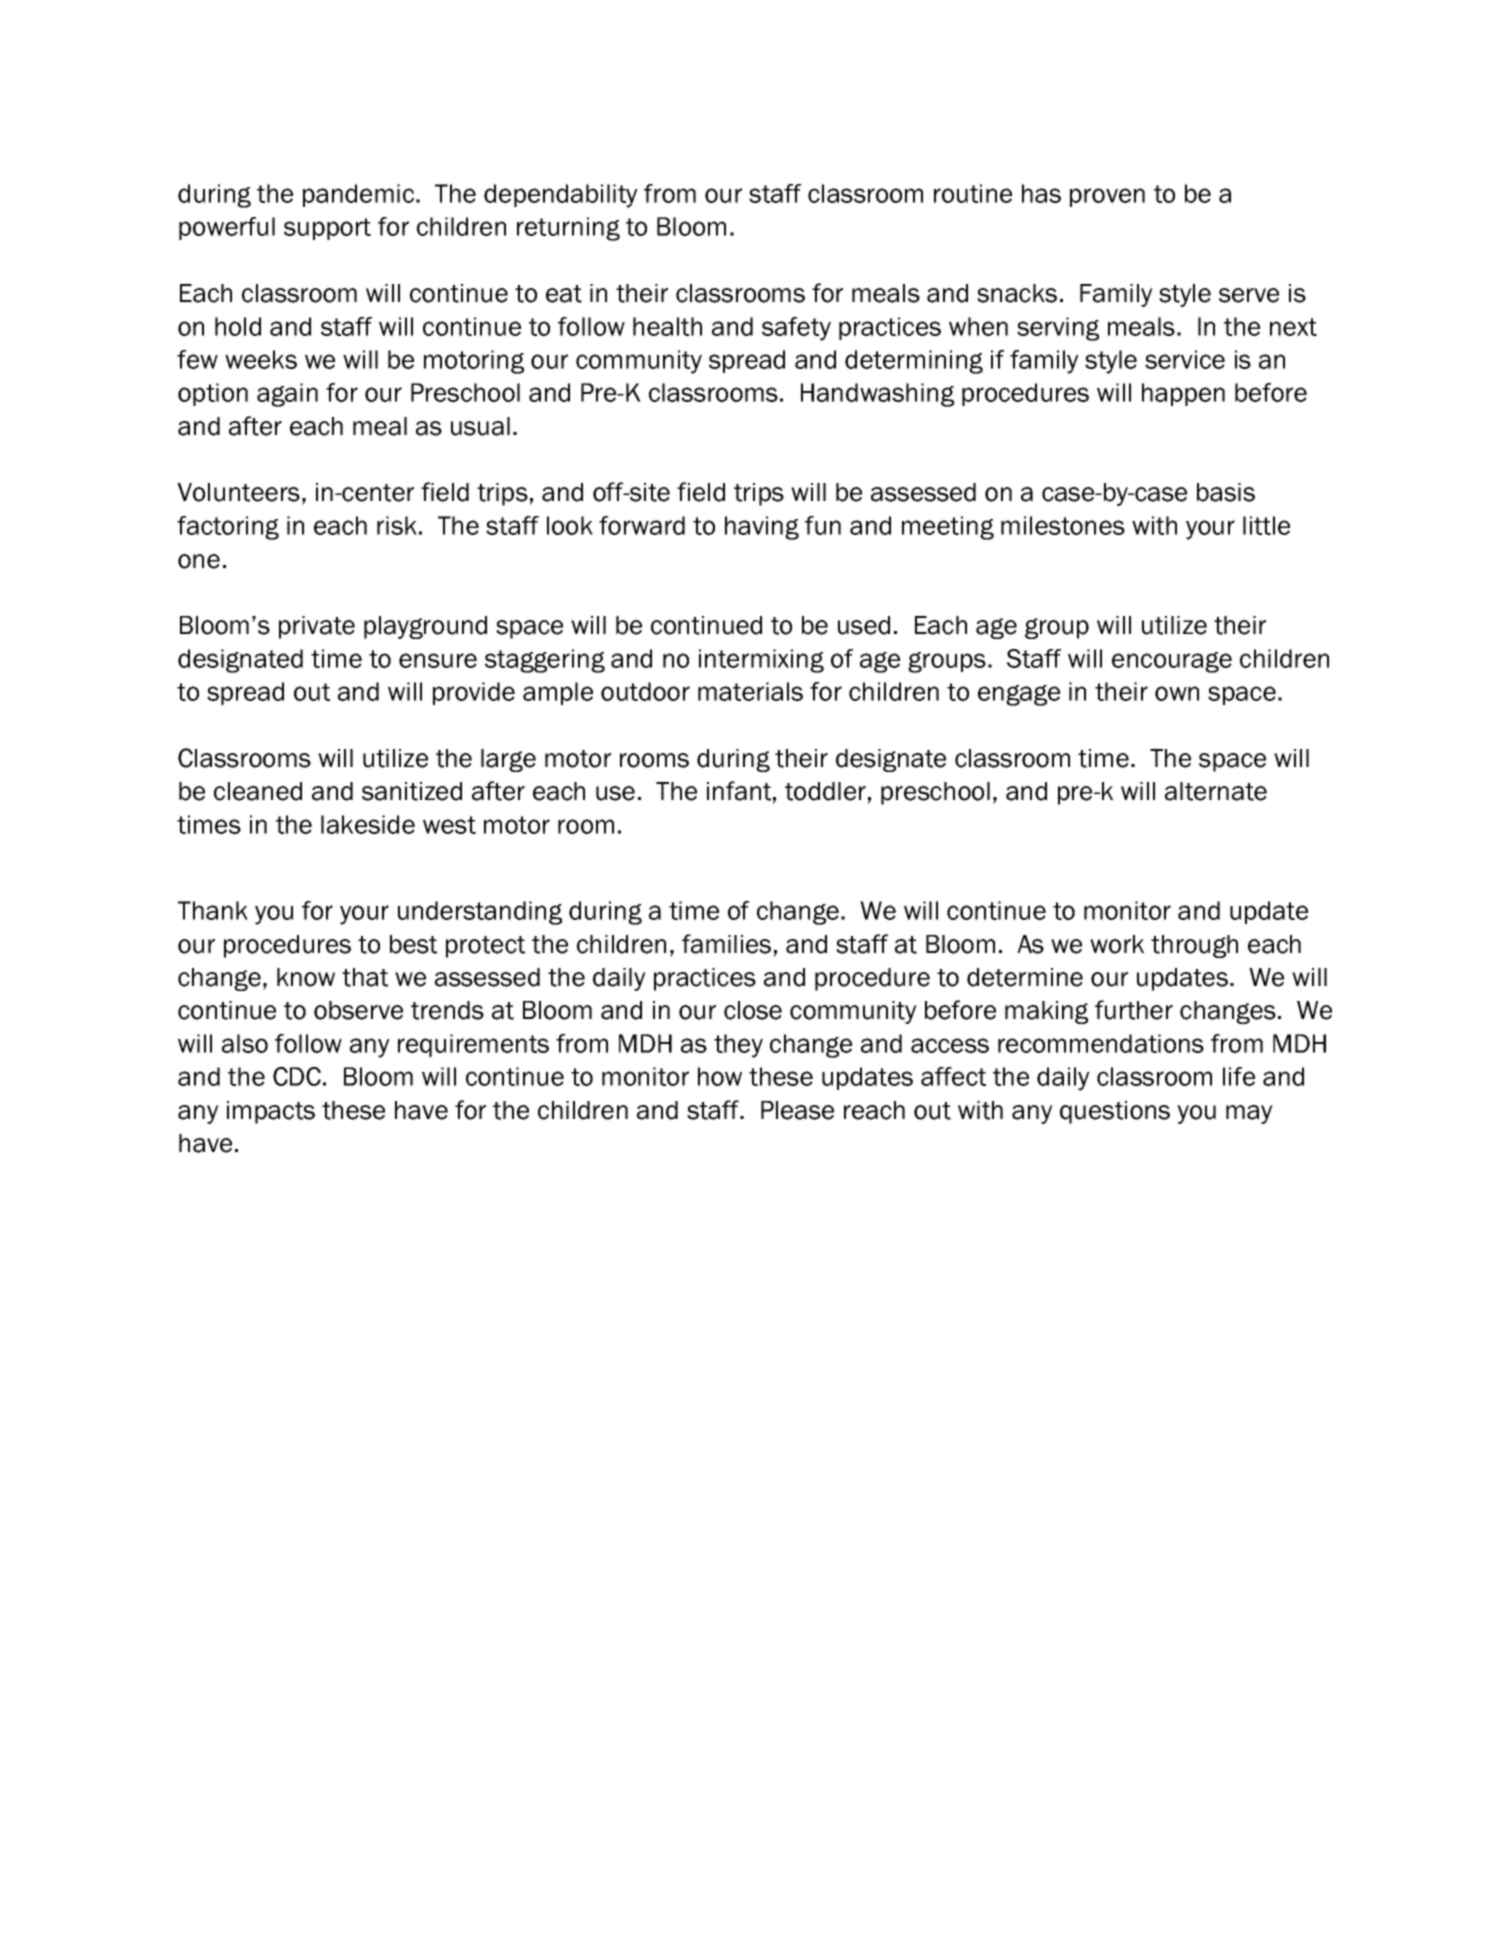 The width and height of the document is (1511, 1955). What do you see at coordinates (297, 1076) in the document?
I see `CDC` at bounding box center [297, 1076].
